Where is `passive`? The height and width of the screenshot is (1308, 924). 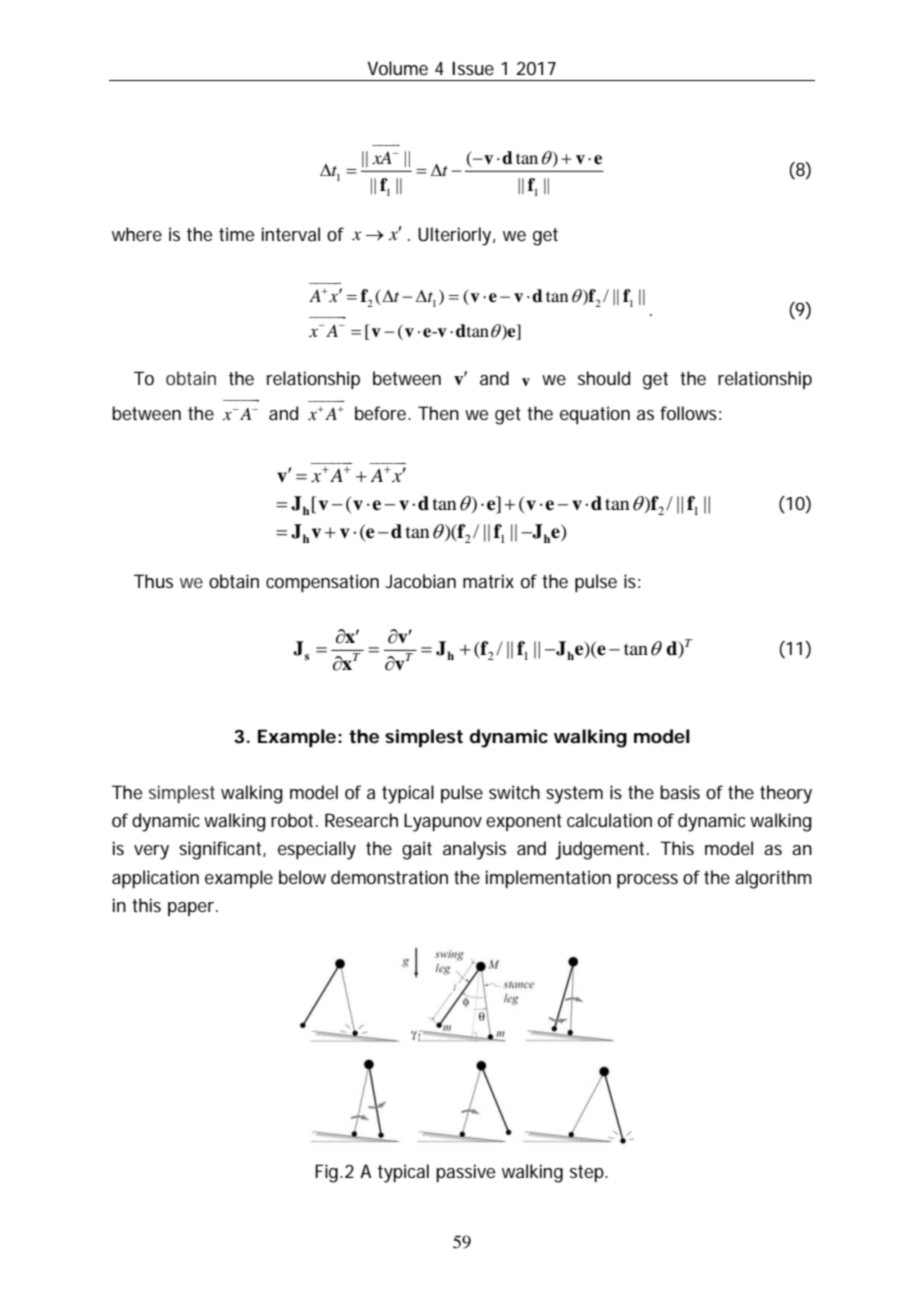 passive is located at coordinates (465, 1173).
